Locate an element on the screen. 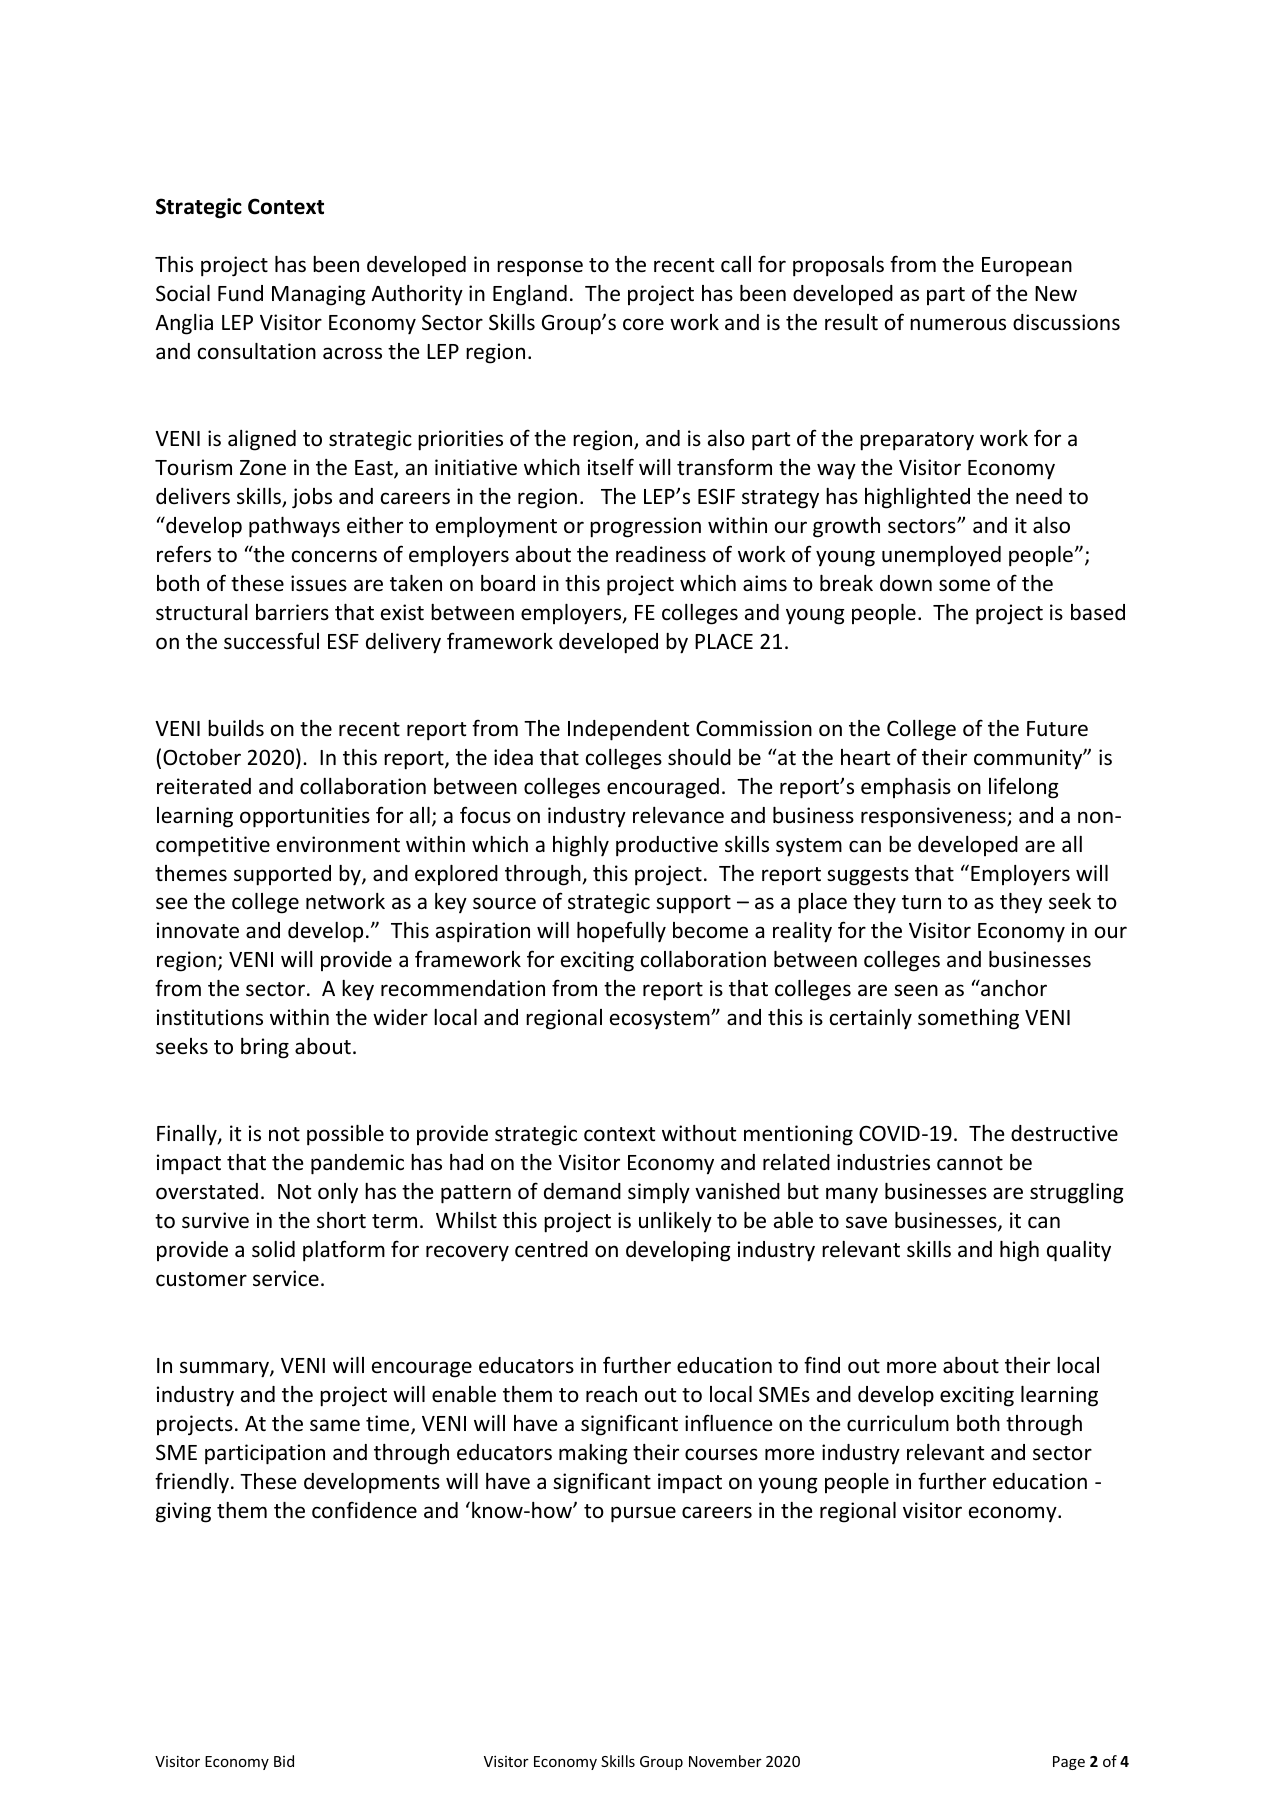  barriers is located at coordinates (292, 612).
